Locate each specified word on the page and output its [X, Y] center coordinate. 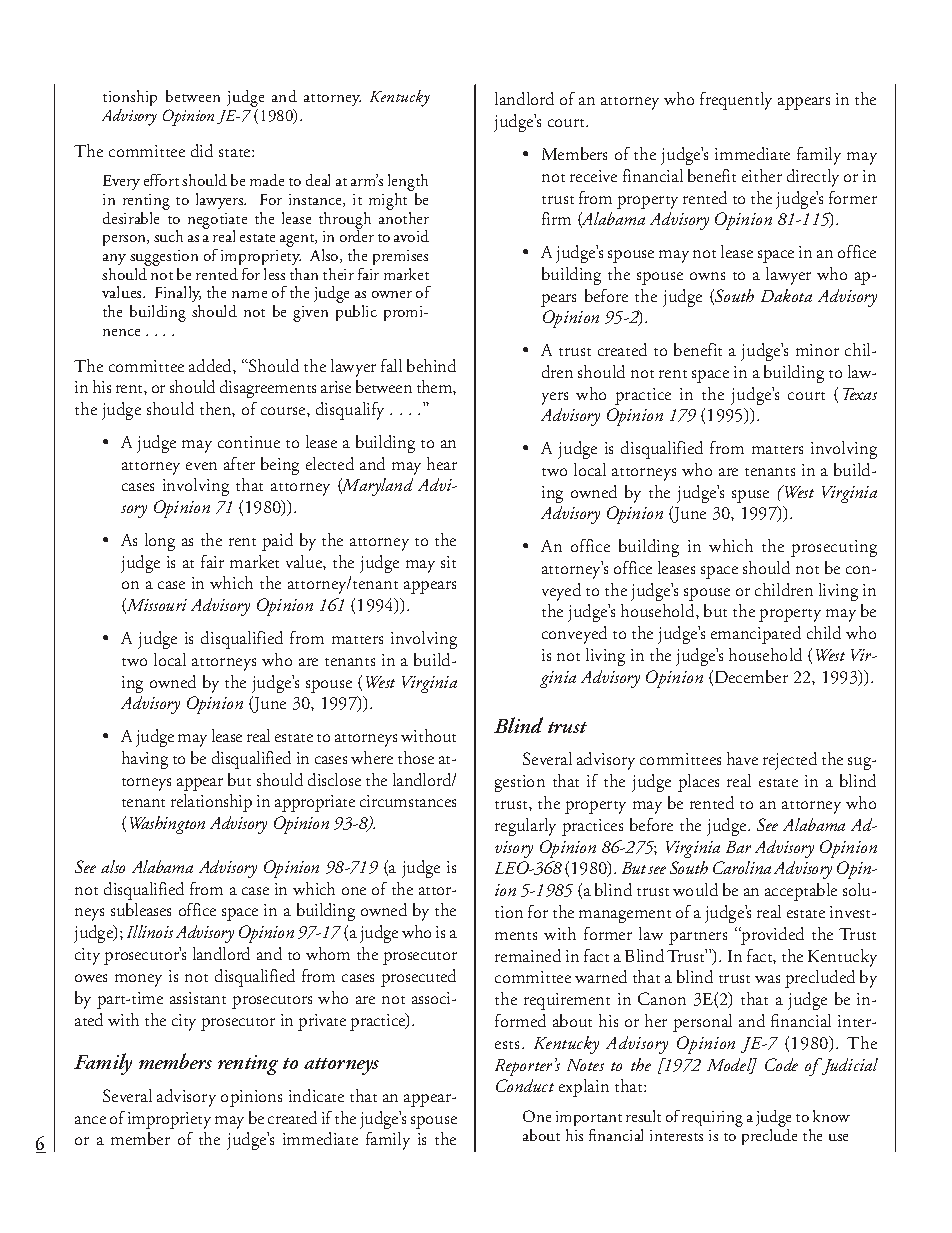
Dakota [786, 295]
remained [528, 955]
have [742, 758]
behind [431, 365]
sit [448, 562]
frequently [736, 101]
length [408, 184]
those [416, 757]
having [145, 760]
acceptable [801, 892]
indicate [316, 1095]
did [202, 150]
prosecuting [834, 548]
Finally [177, 296]
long [160, 542]
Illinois [150, 931]
